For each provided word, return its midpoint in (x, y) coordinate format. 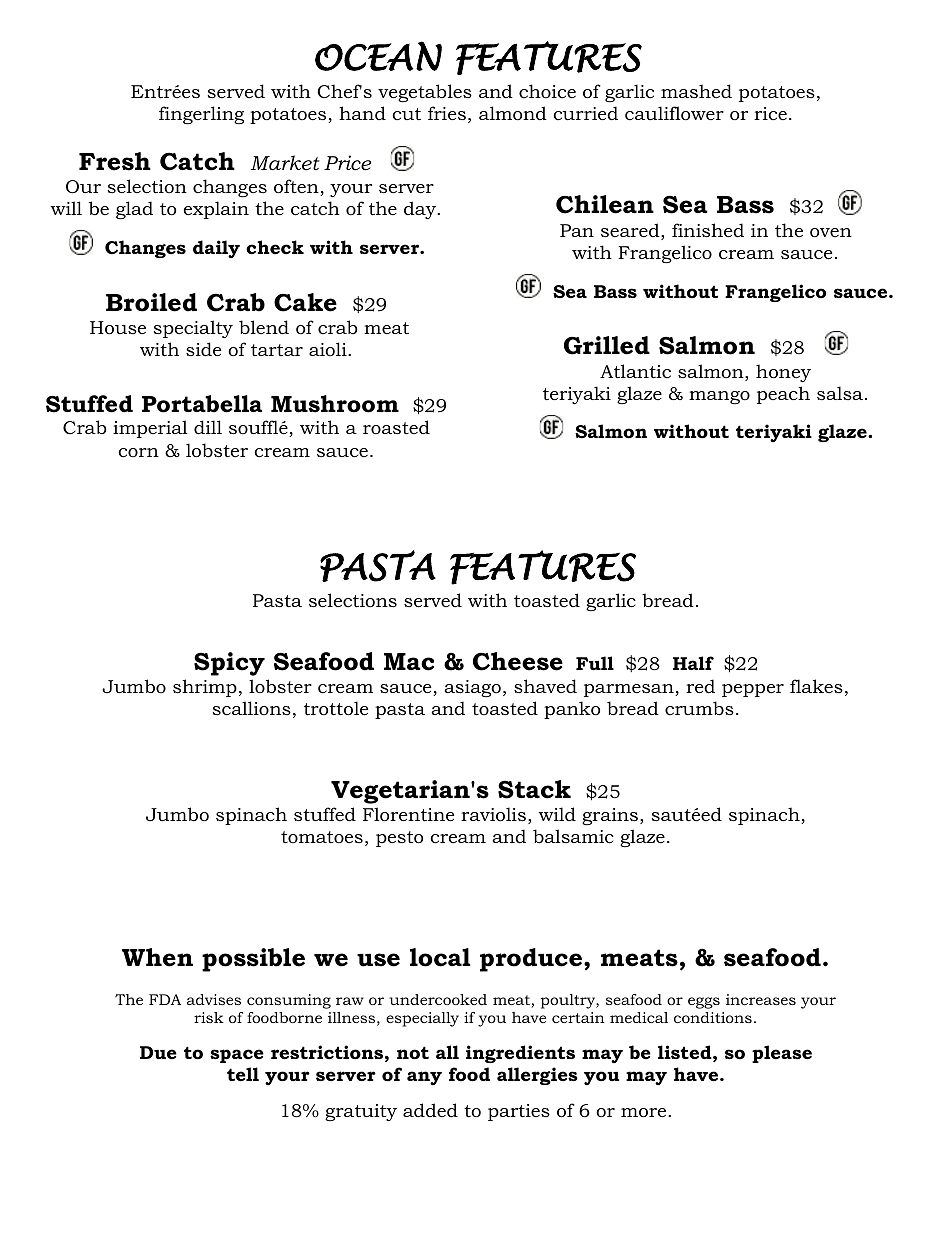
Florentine (408, 814)
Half (693, 663)
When (157, 957)
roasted (396, 427)
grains (610, 816)
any (424, 1078)
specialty (193, 329)
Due (158, 1052)
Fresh (115, 161)
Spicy (229, 664)
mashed (696, 91)
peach (783, 395)
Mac (409, 662)
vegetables (425, 93)
